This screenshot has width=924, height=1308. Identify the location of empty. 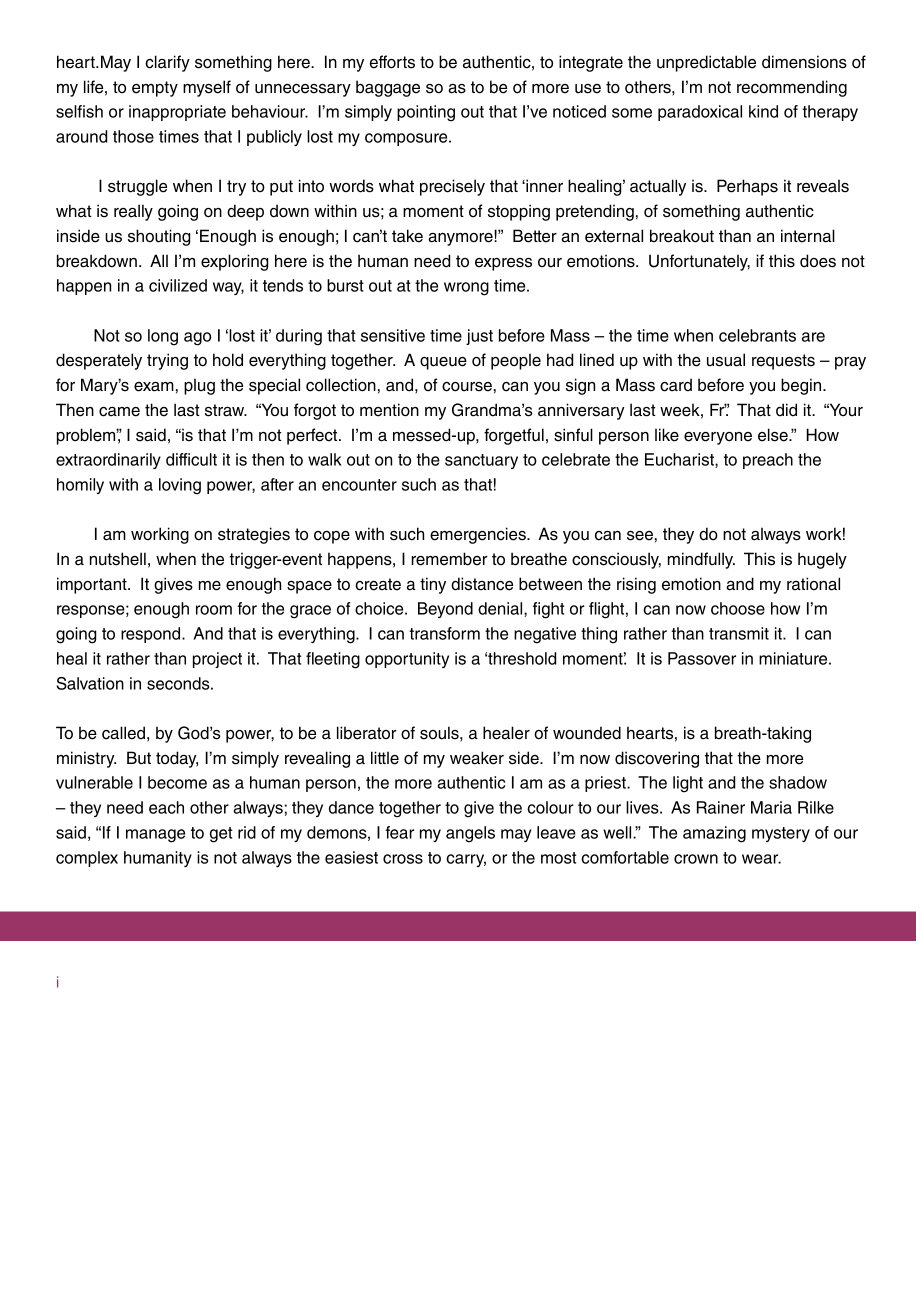
(155, 89).
